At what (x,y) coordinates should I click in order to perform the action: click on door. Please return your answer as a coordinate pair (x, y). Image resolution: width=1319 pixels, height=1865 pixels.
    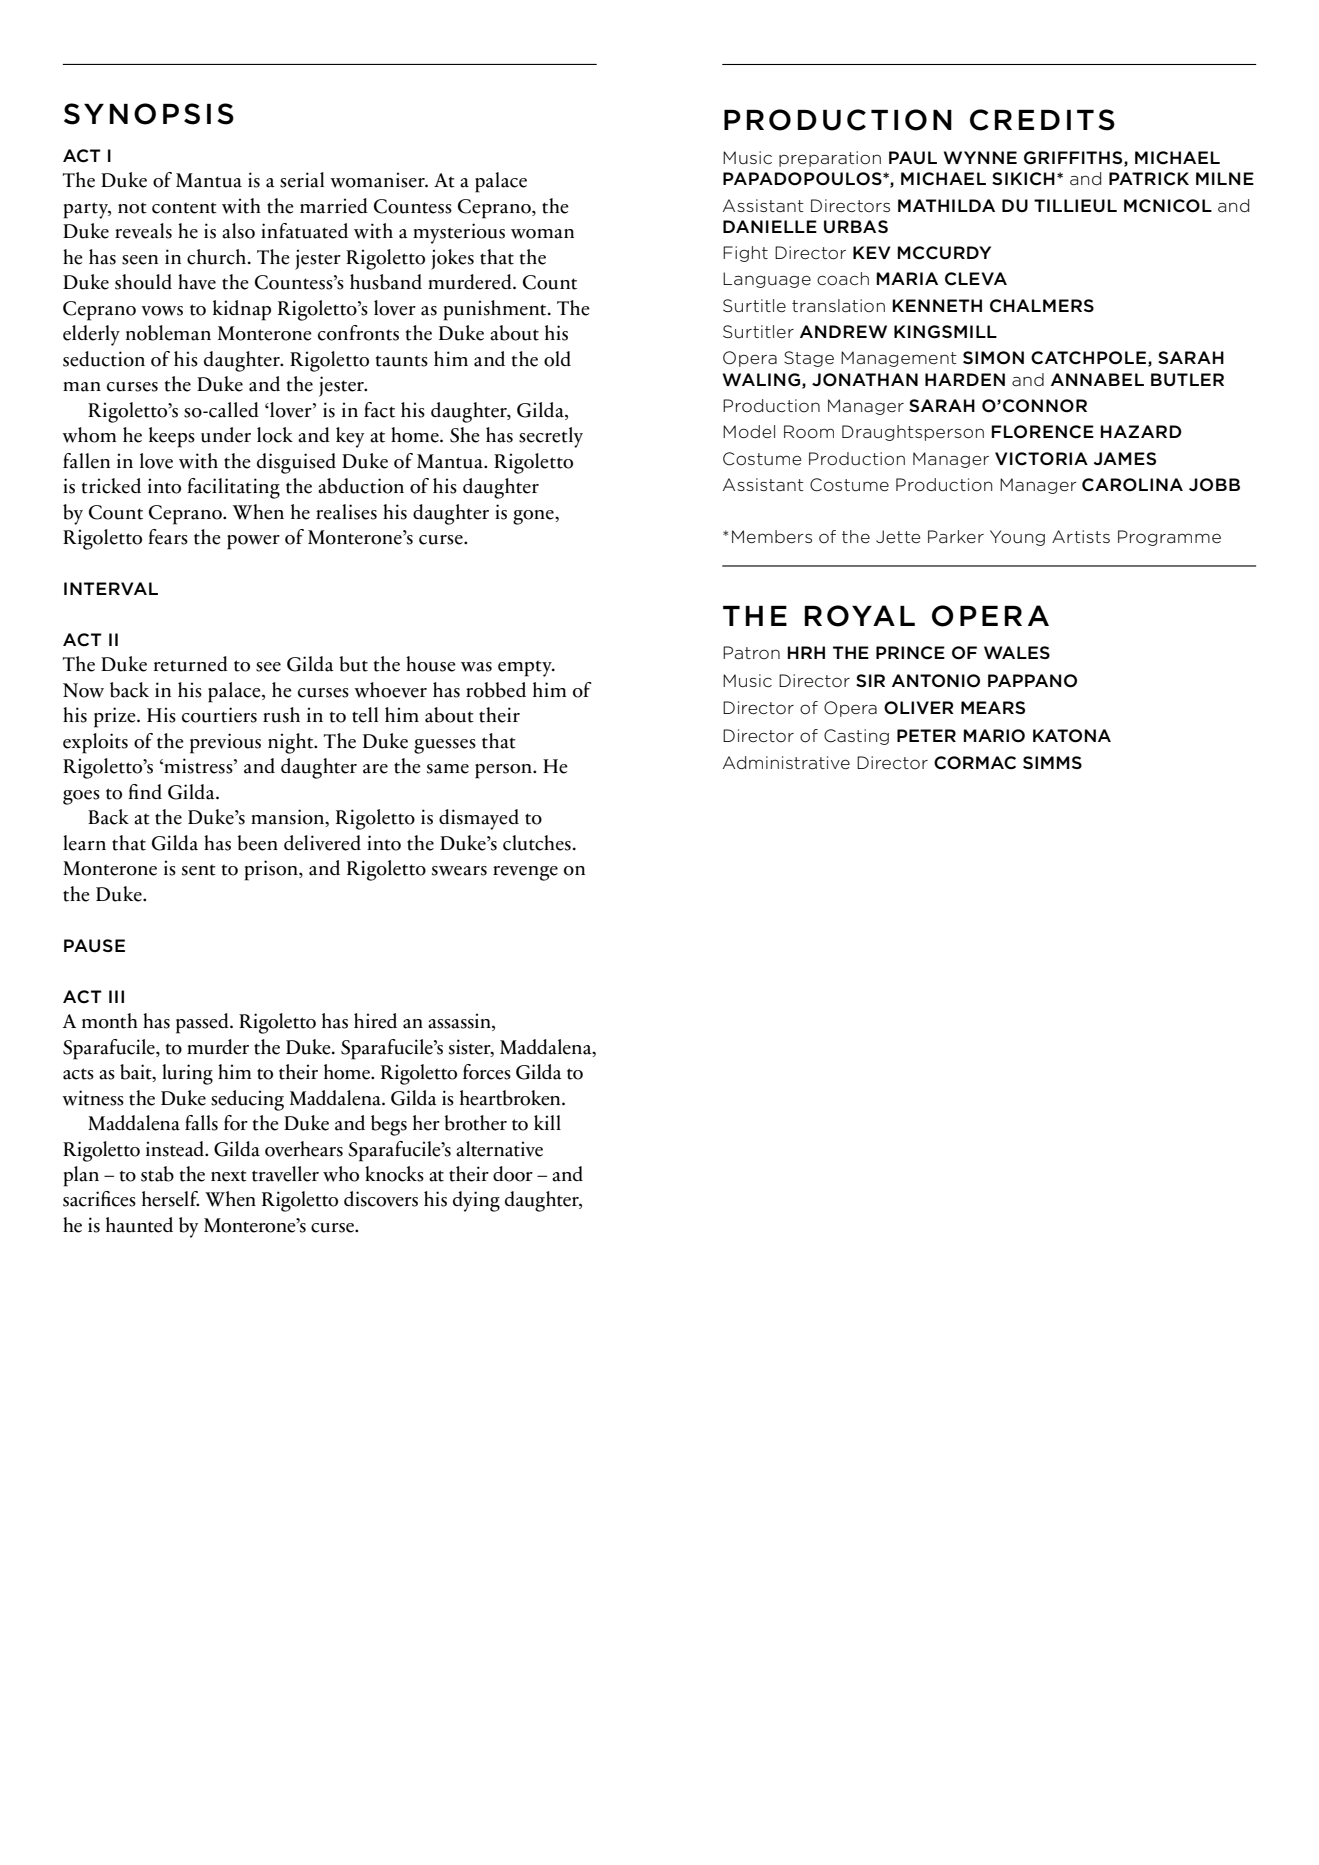
    Looking at the image, I should click on (513, 1174).
